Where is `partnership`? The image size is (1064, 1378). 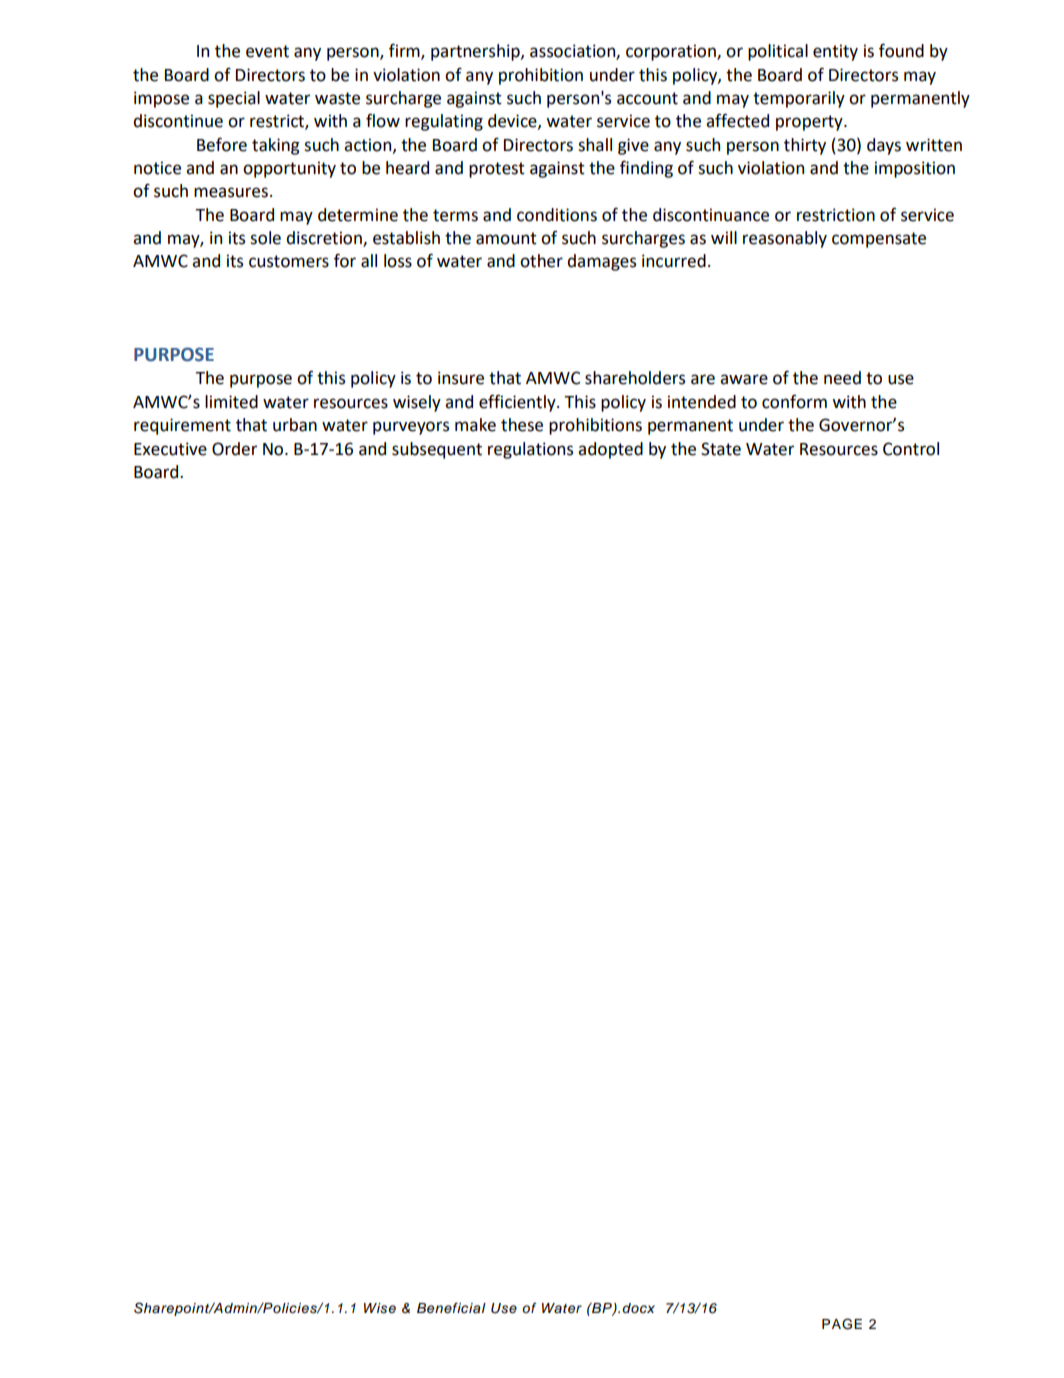
partnership is located at coordinates (476, 52).
